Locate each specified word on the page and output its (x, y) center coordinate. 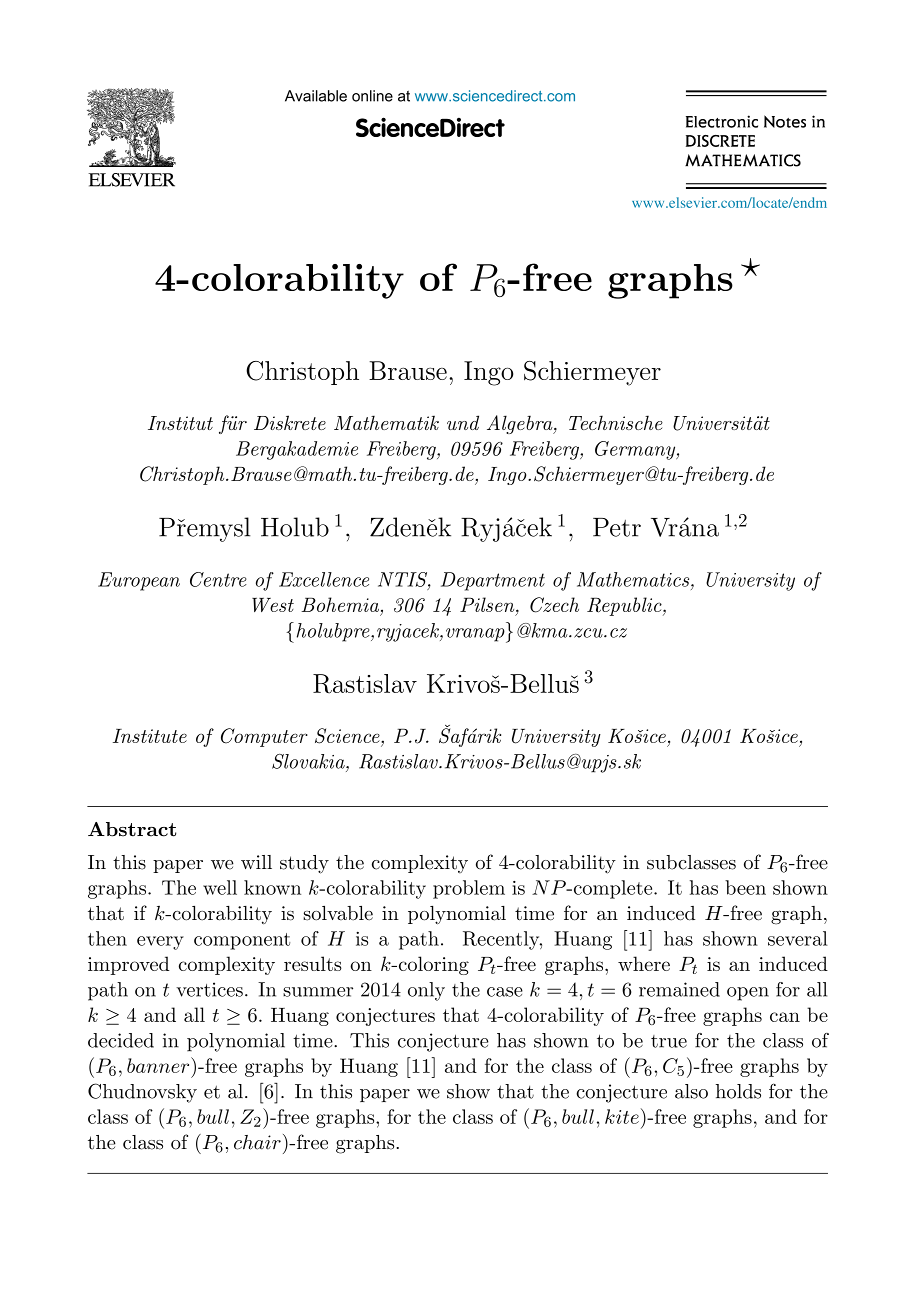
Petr (617, 527)
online (372, 96)
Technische (616, 422)
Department (493, 581)
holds (738, 1091)
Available (316, 96)
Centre (218, 579)
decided (121, 1040)
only (426, 991)
